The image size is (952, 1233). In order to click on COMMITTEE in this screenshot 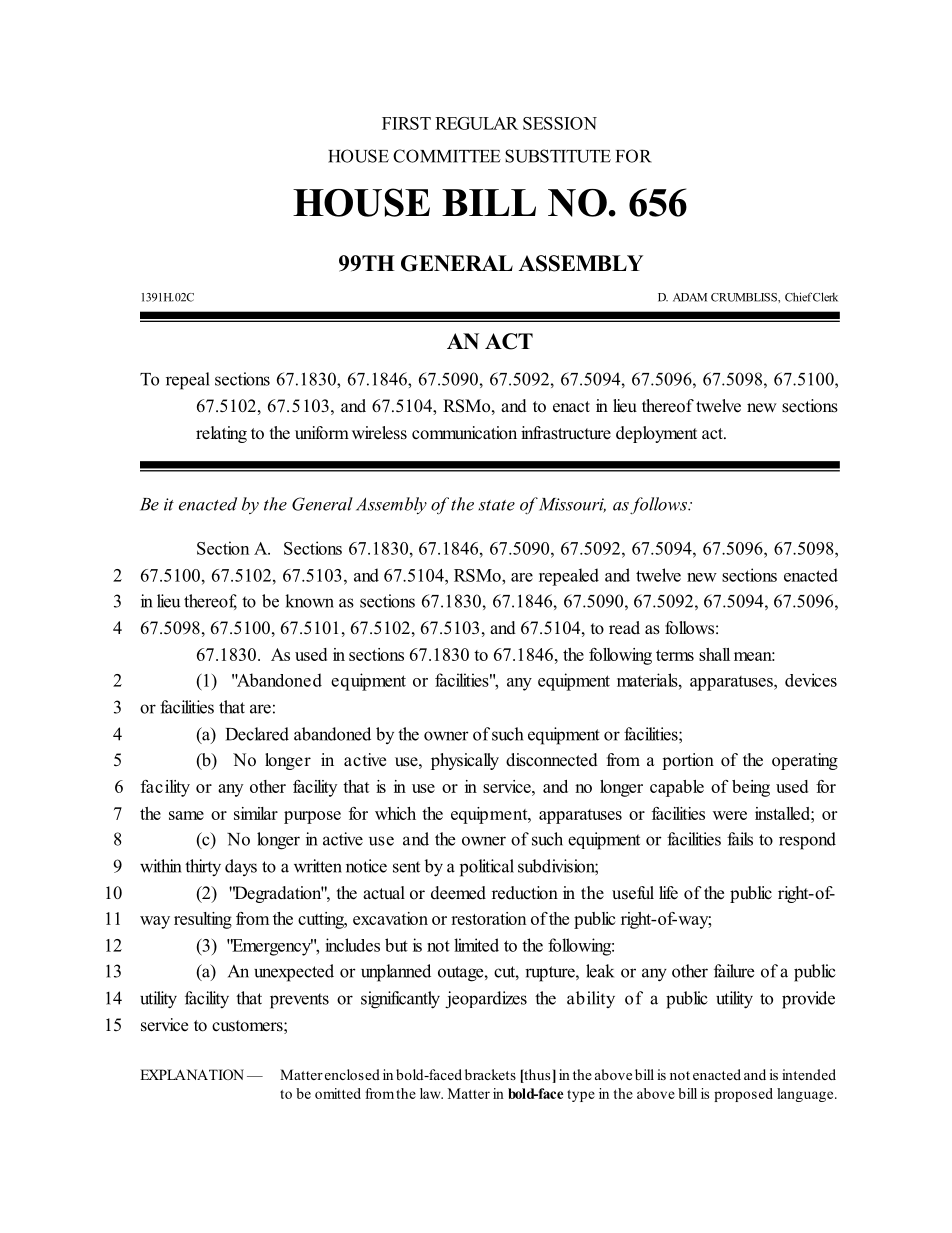, I will do `click(447, 156)`.
